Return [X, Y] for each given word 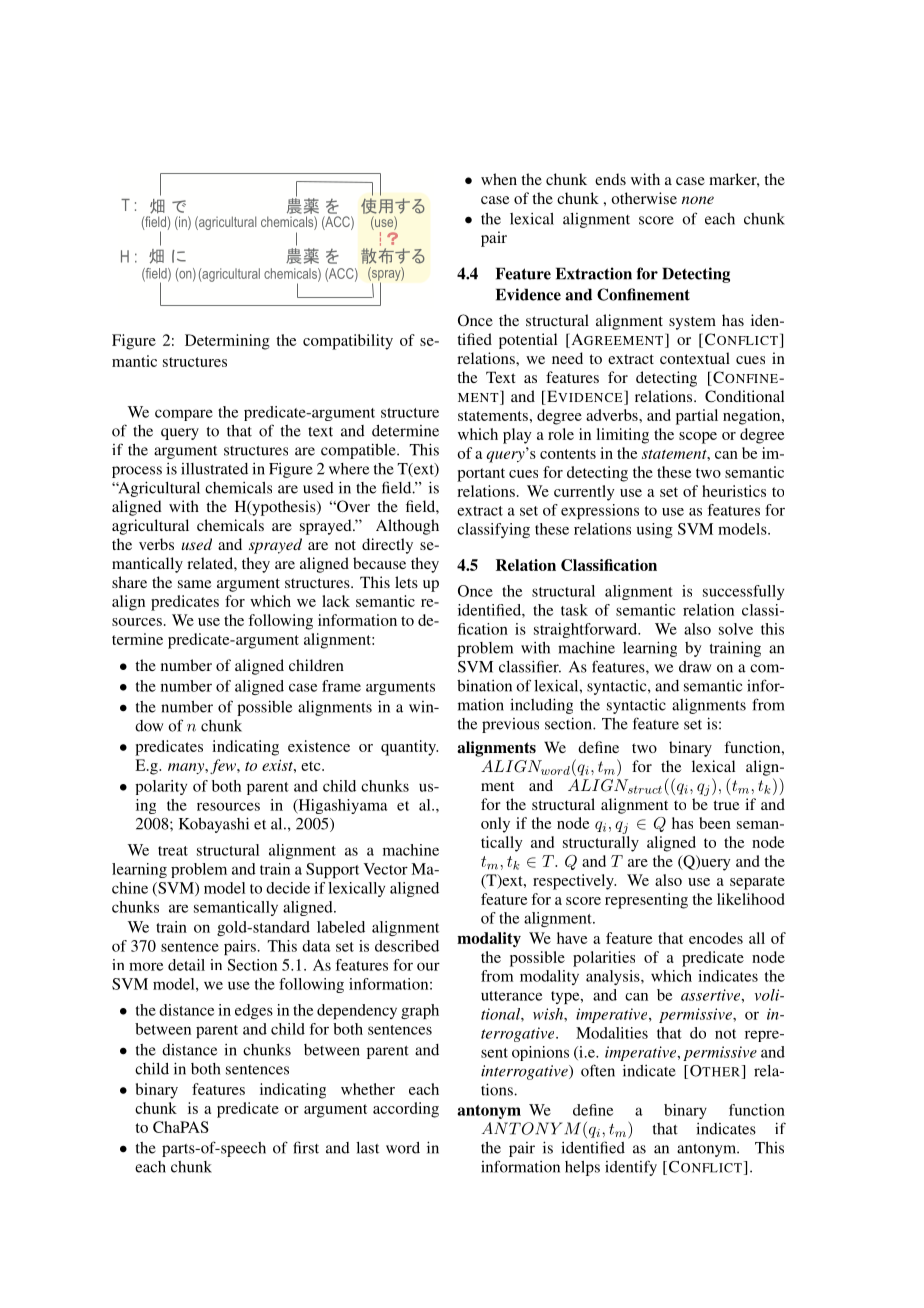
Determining [227, 342]
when [499, 179]
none [698, 200]
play [517, 436]
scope [698, 438]
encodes [716, 938]
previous [510, 725]
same [195, 584]
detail [186, 965]
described [407, 946]
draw [695, 667]
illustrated [214, 469]
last [367, 1148]
